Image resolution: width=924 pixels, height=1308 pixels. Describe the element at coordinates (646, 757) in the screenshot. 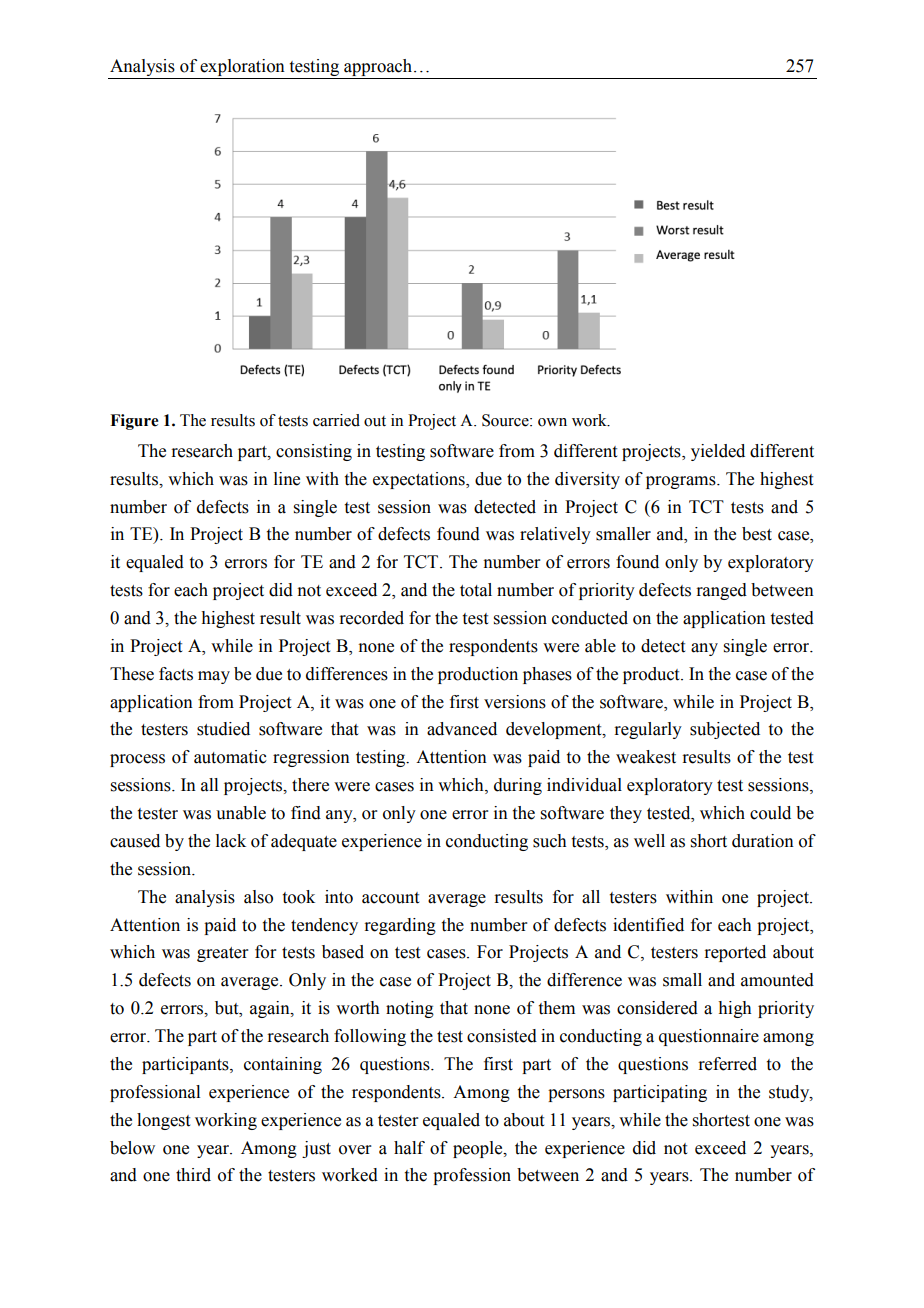

I see `weakest` at that location.
